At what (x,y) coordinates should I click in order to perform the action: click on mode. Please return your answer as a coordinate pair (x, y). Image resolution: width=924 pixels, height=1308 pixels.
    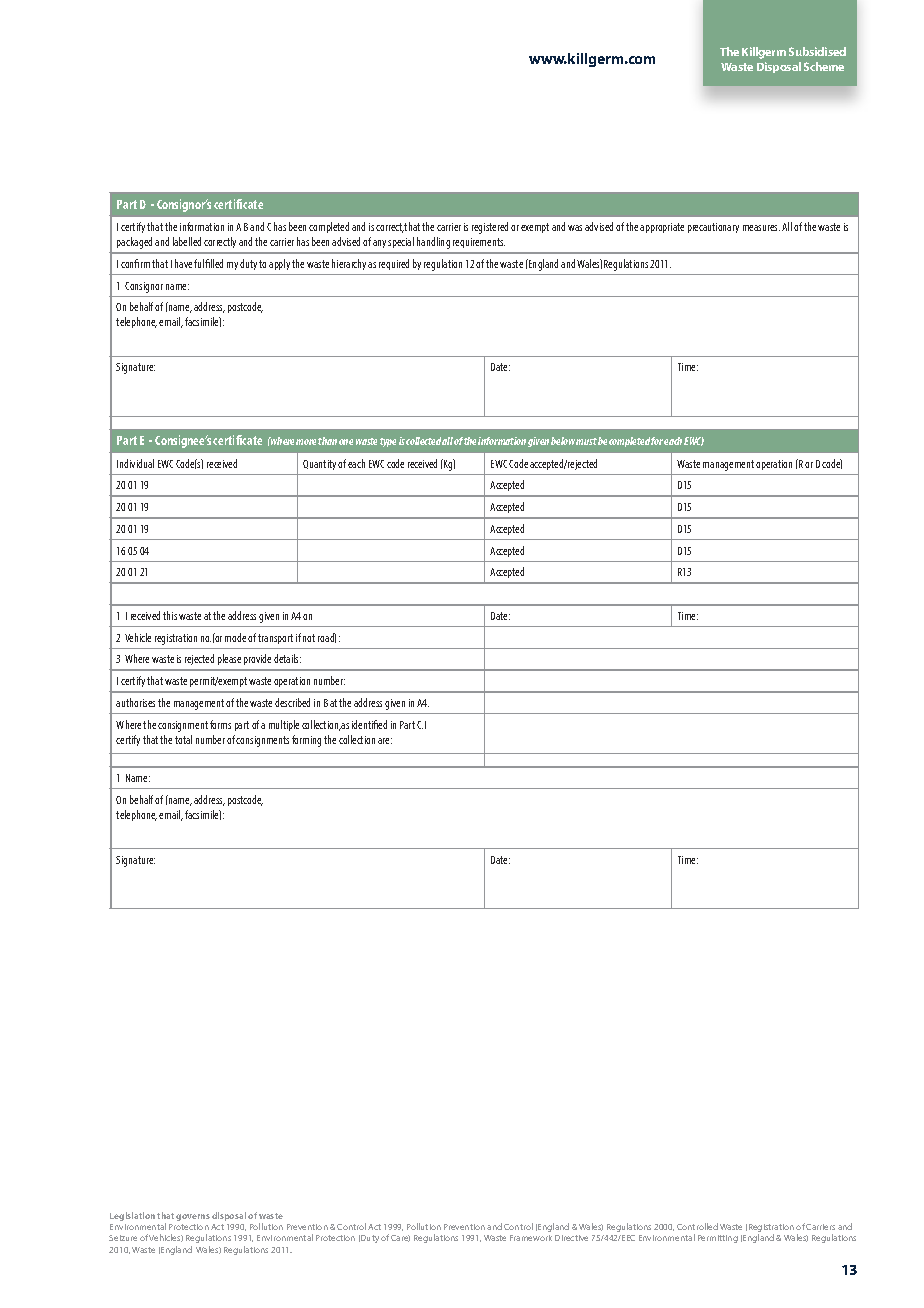
    Looking at the image, I should click on (235, 637).
